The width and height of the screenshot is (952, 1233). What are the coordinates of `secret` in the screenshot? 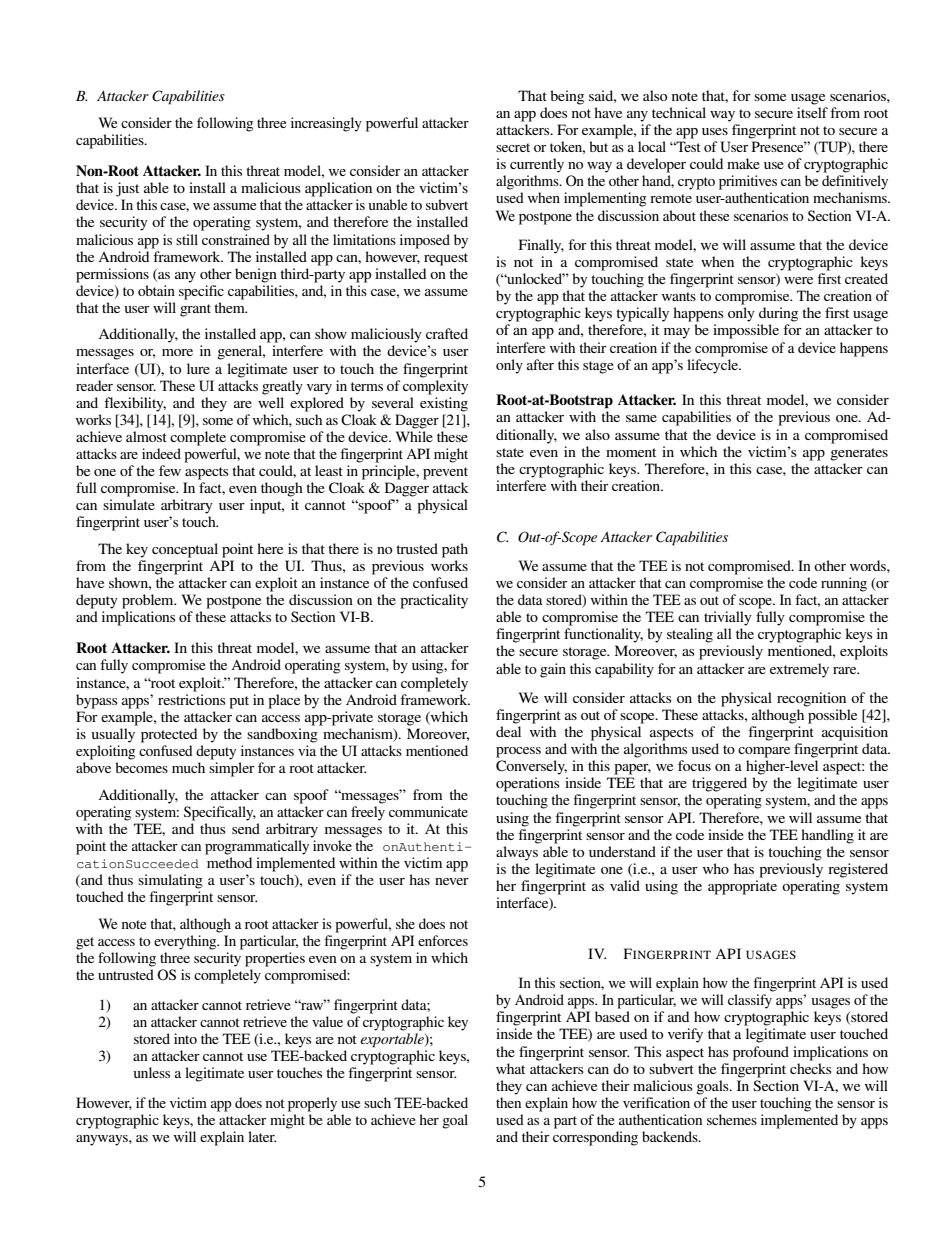 It's located at (513, 147).
